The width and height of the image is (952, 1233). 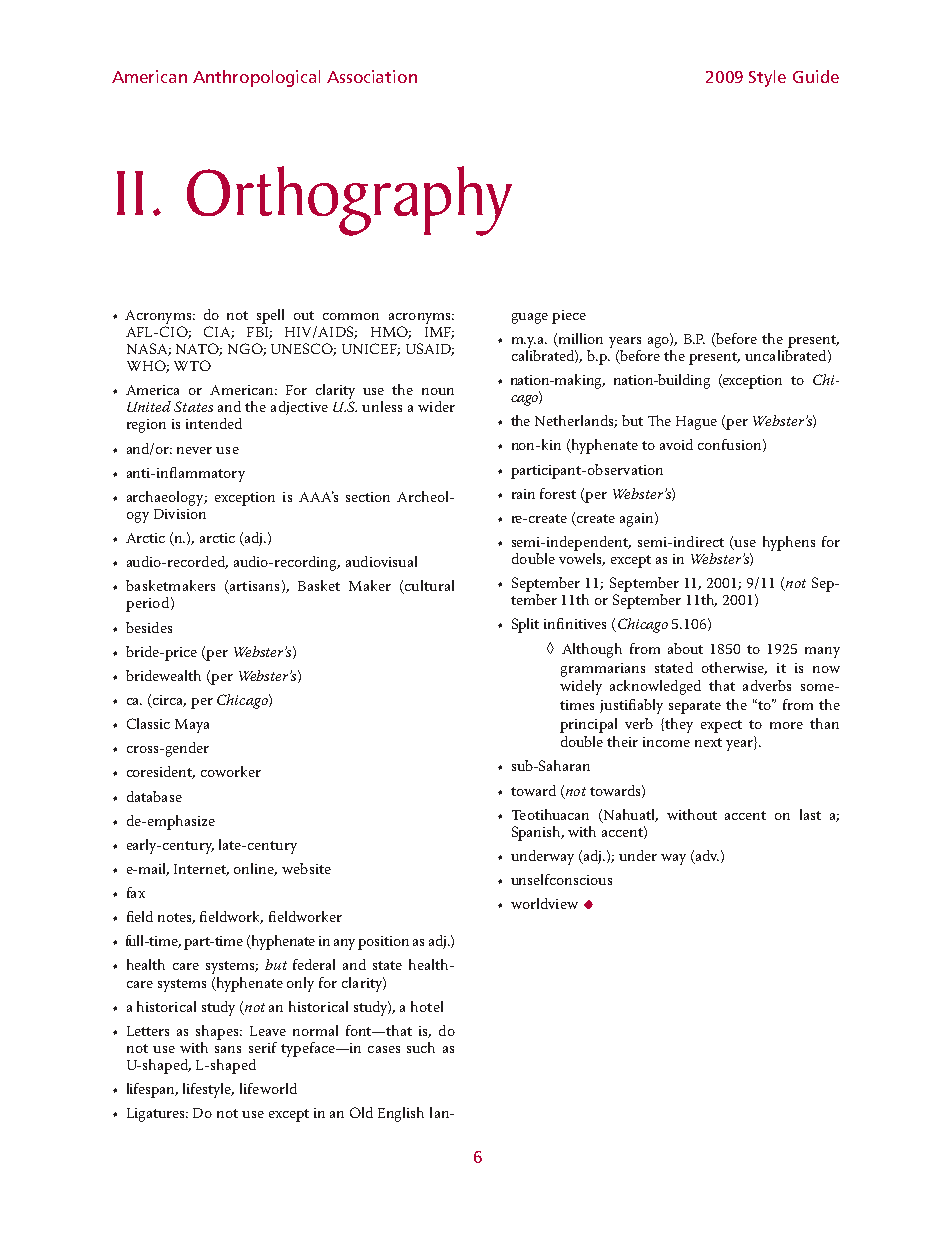 I want to click on next, so click(x=708, y=742).
